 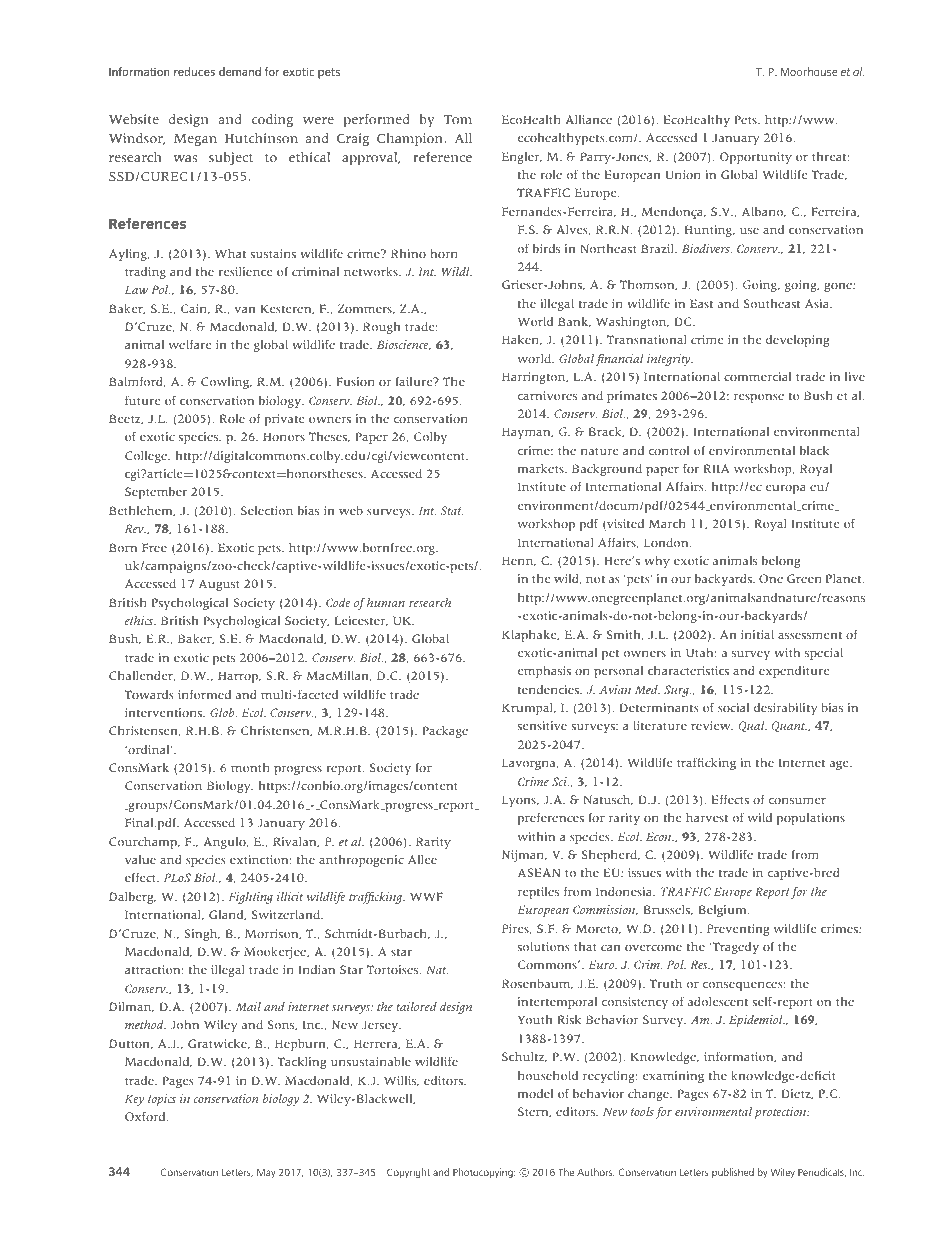 I want to click on Opportunity, so click(x=756, y=158).
